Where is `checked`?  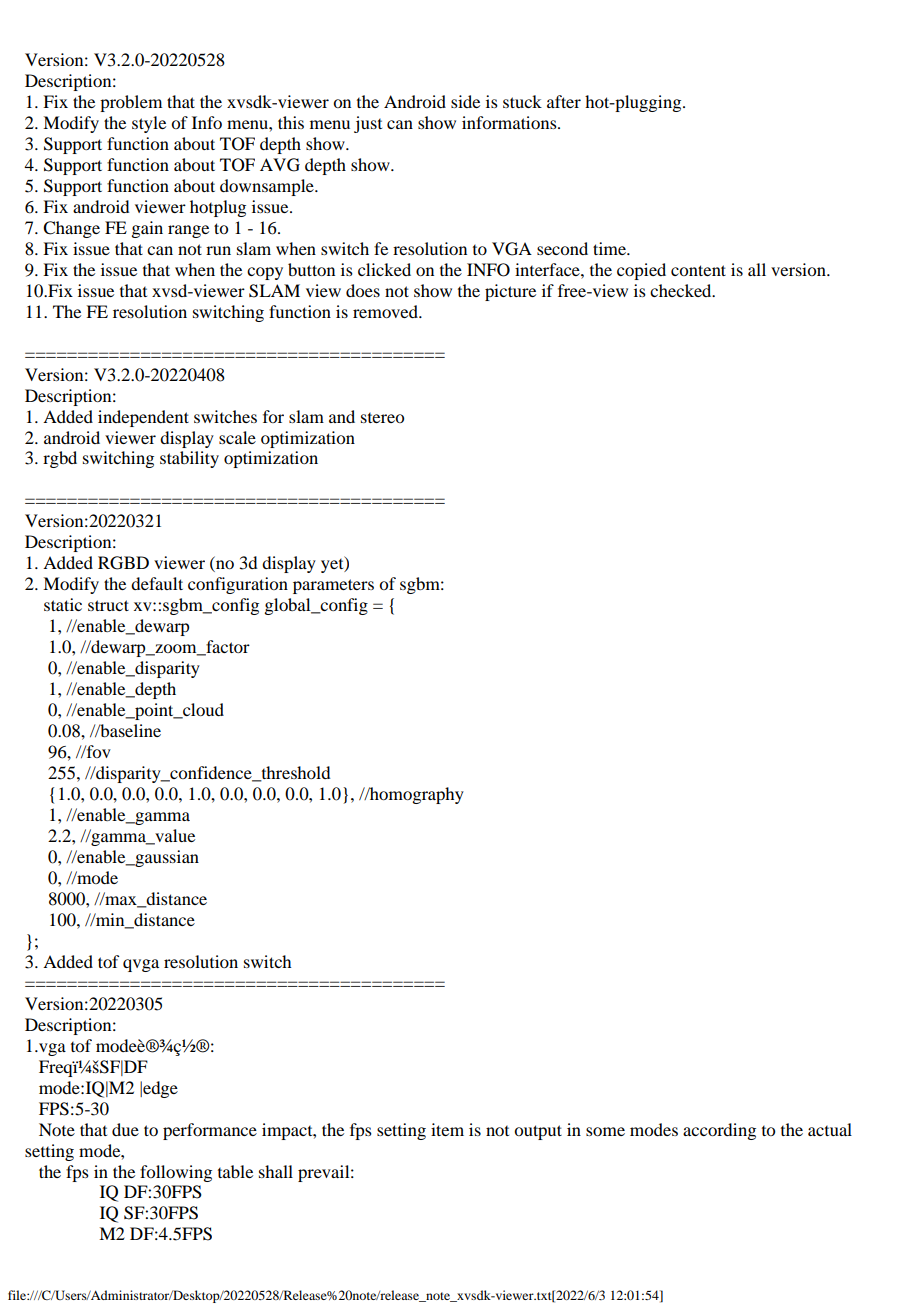
checked is located at coordinates (682, 290).
